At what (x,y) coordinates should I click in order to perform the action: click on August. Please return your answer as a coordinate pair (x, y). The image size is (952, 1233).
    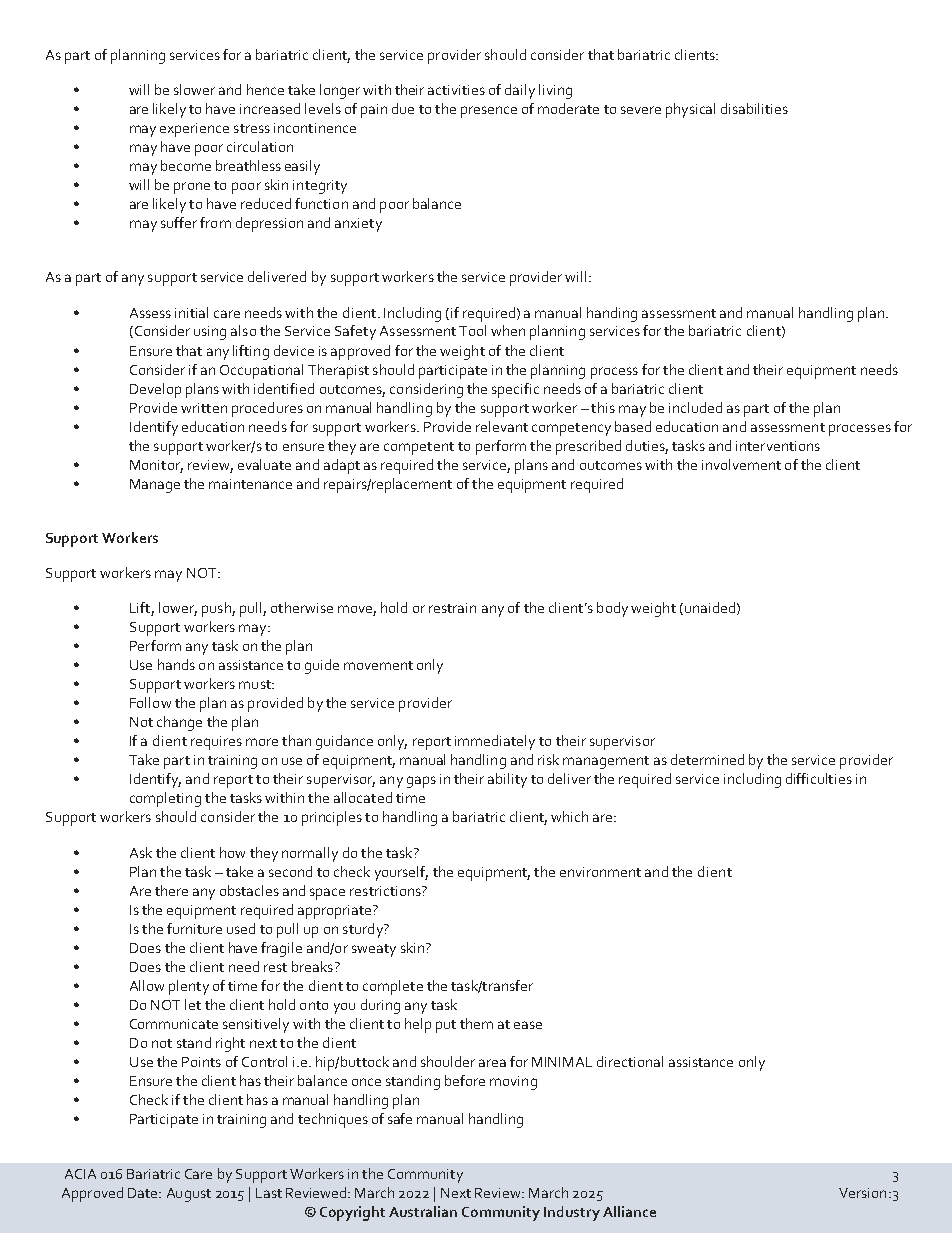
    Looking at the image, I should click on (189, 1195).
